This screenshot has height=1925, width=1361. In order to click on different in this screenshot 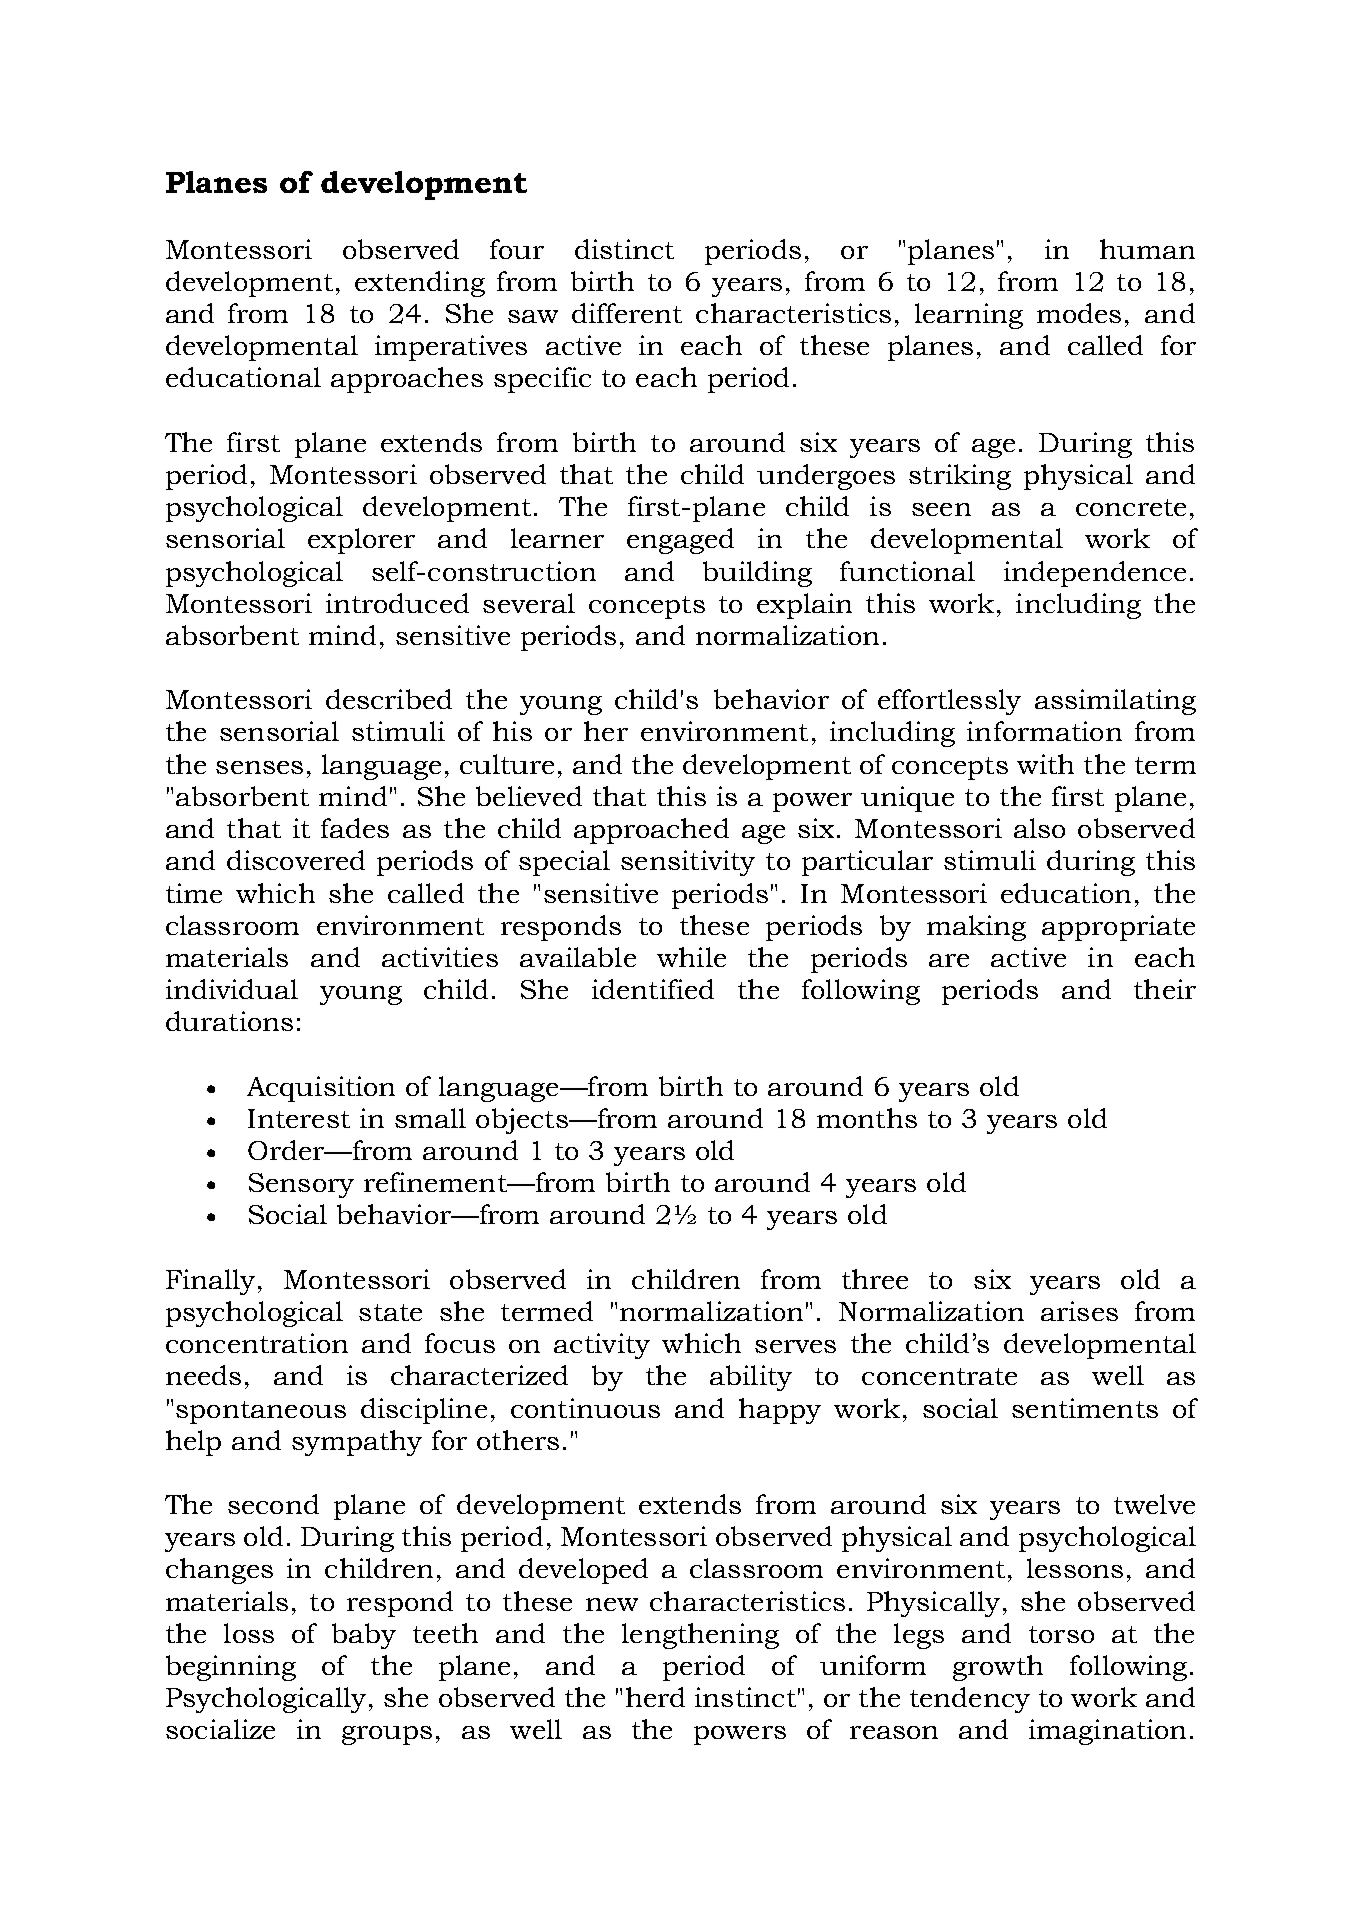, I will do `click(627, 313)`.
